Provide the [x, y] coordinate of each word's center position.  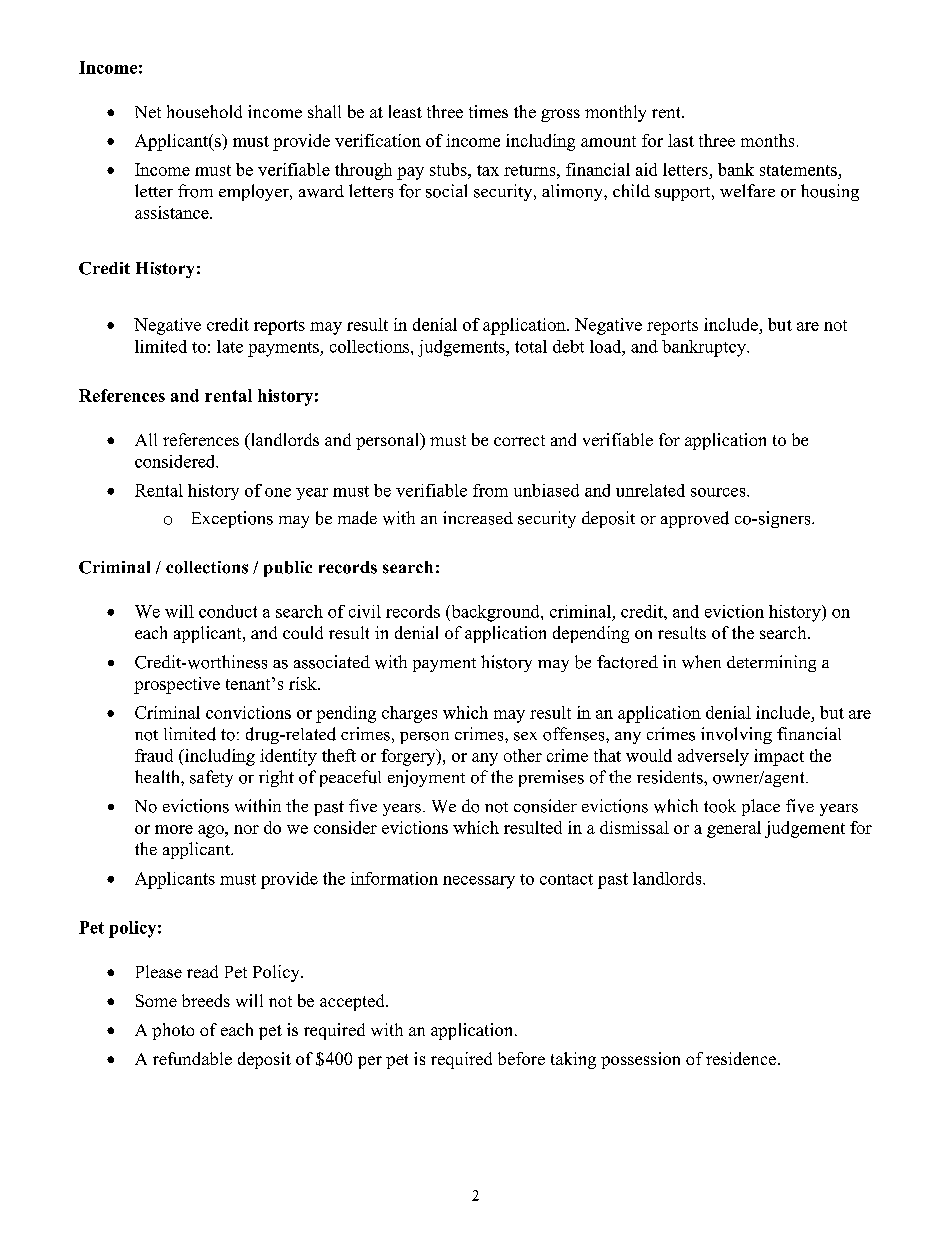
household [204, 111]
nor [246, 829]
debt [568, 346]
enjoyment [426, 778]
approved [695, 519]
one [278, 492]
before [521, 1058]
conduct [228, 611]
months [767, 140]
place [761, 807]
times [488, 111]
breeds [206, 1000]
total [531, 346]
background [495, 613]
